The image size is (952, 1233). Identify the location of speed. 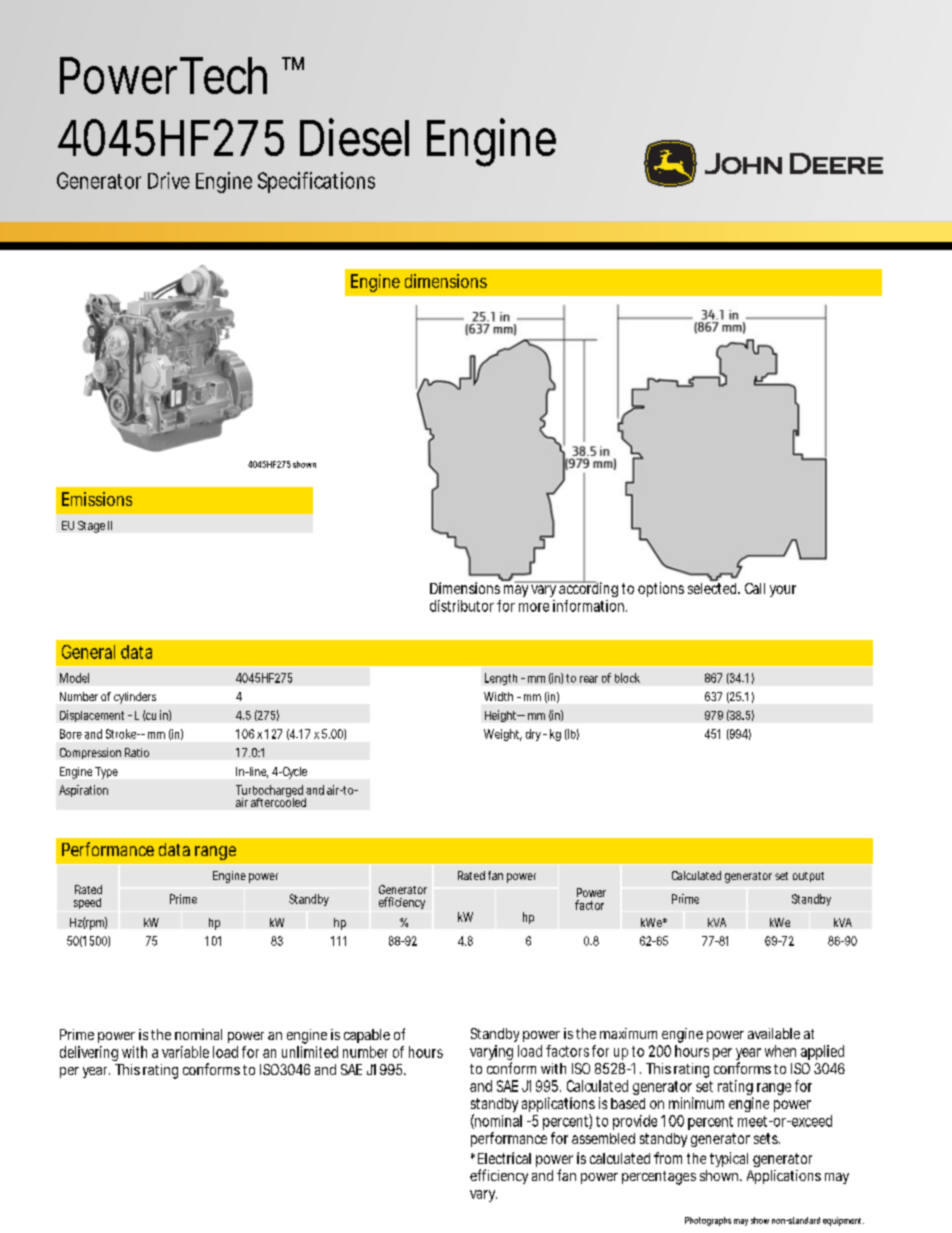
(87, 903).
